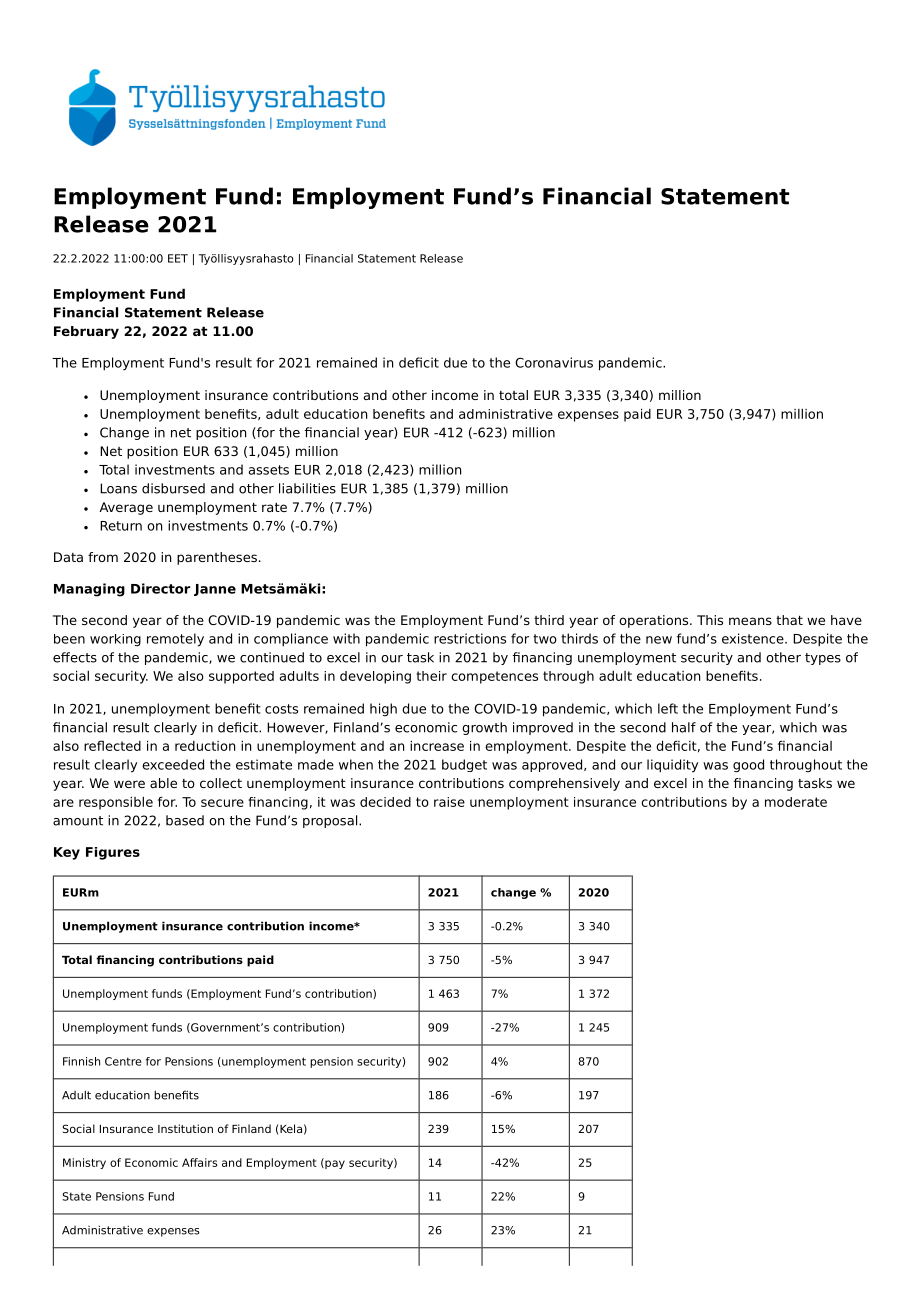  What do you see at coordinates (185, 1128) in the image?
I see `Institution` at bounding box center [185, 1128].
